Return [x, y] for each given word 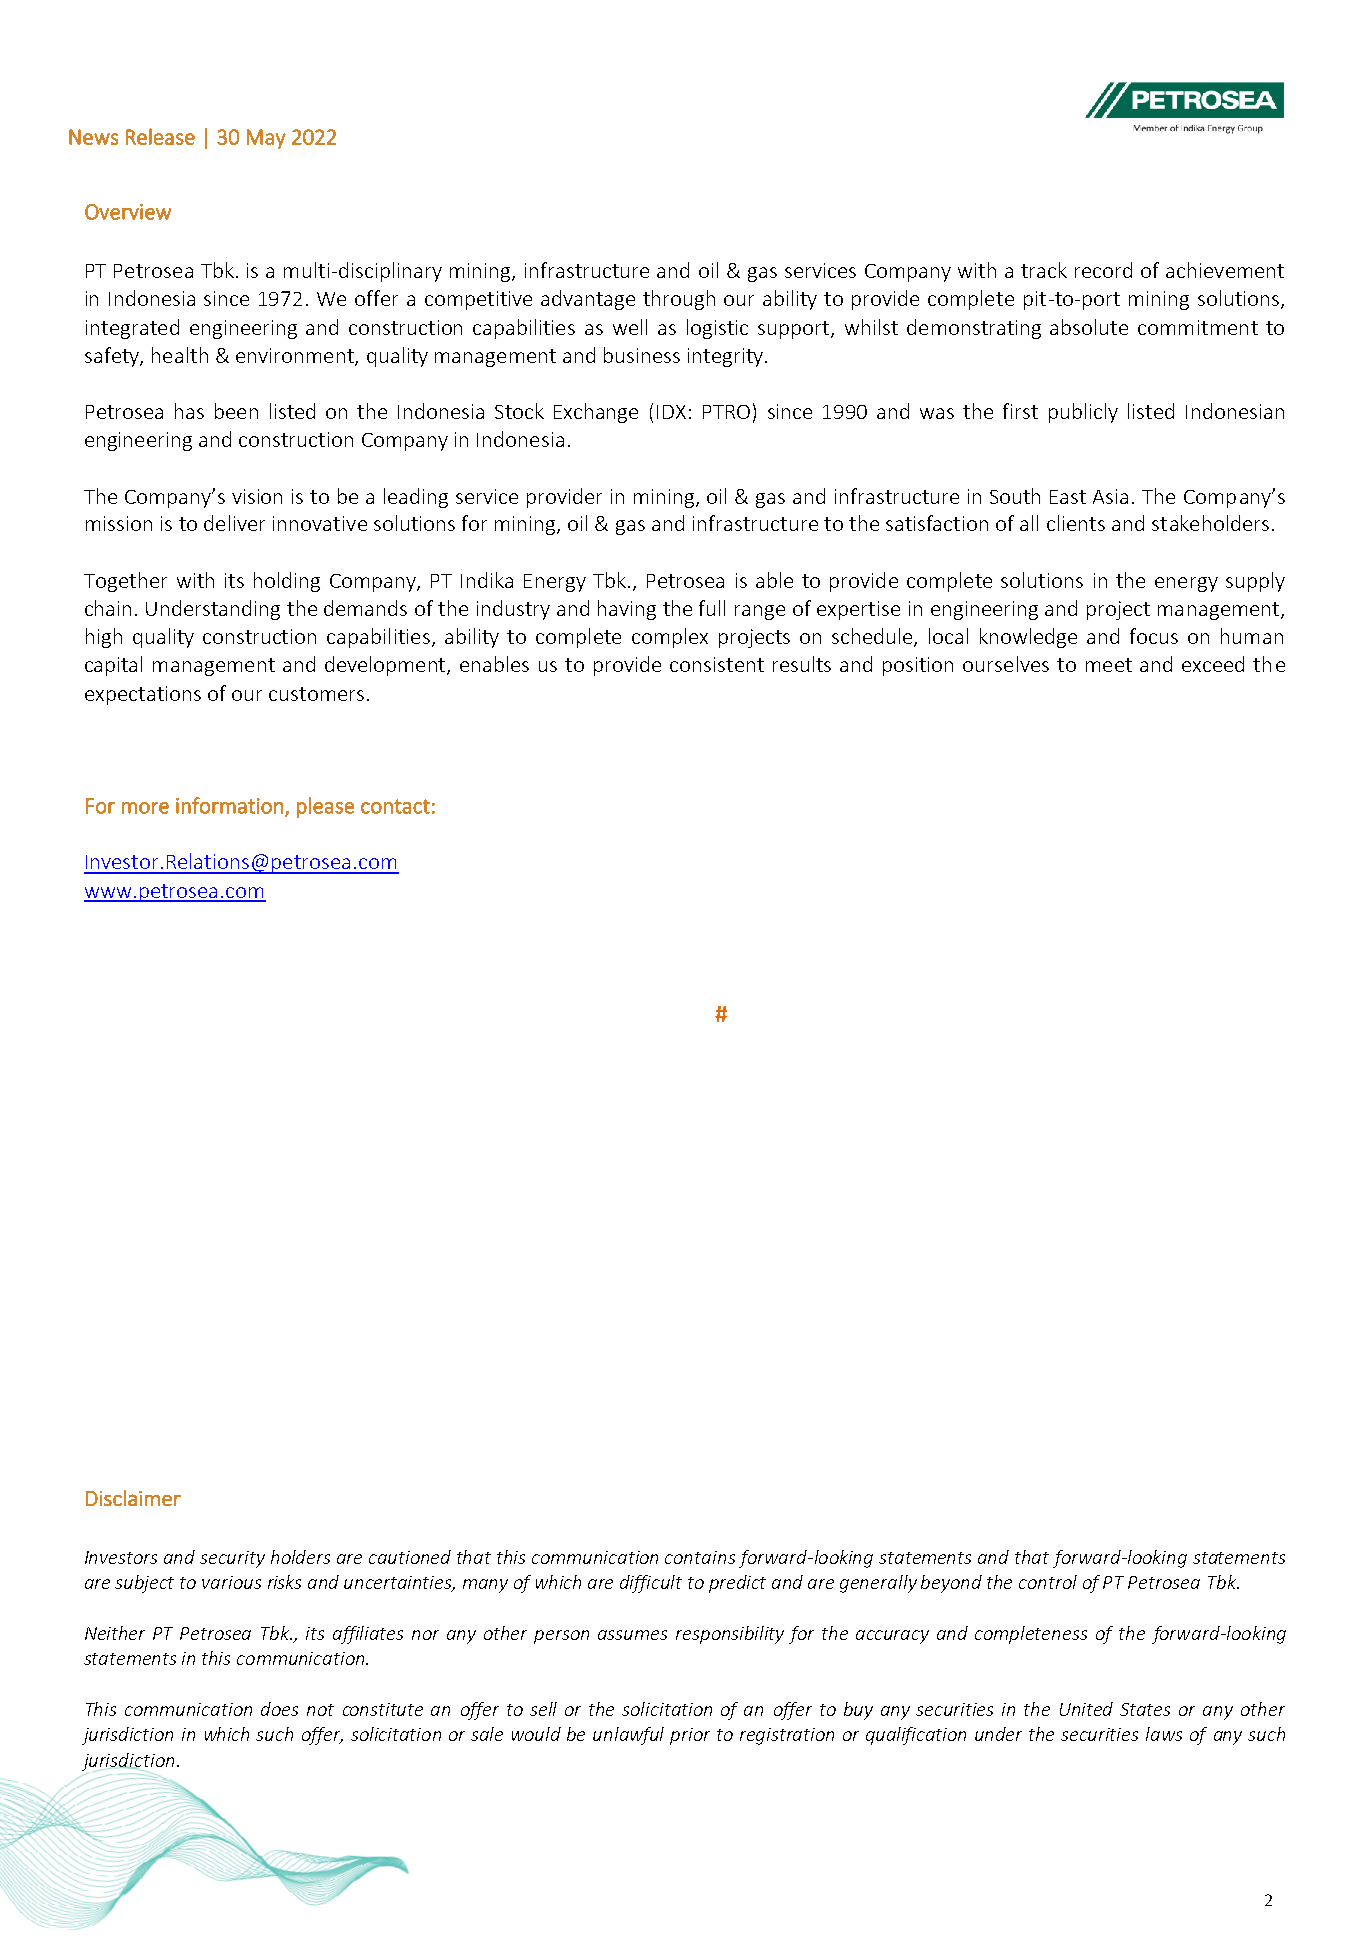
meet [1109, 665]
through [679, 300]
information [229, 805]
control [1048, 1582]
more [145, 808]
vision [257, 496]
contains [700, 1557]
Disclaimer [133, 1498]
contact [395, 806]
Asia [1110, 496]
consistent [717, 664]
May [266, 139]
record [1103, 270]
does [279, 1709]
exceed [1213, 664]
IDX [671, 412]
